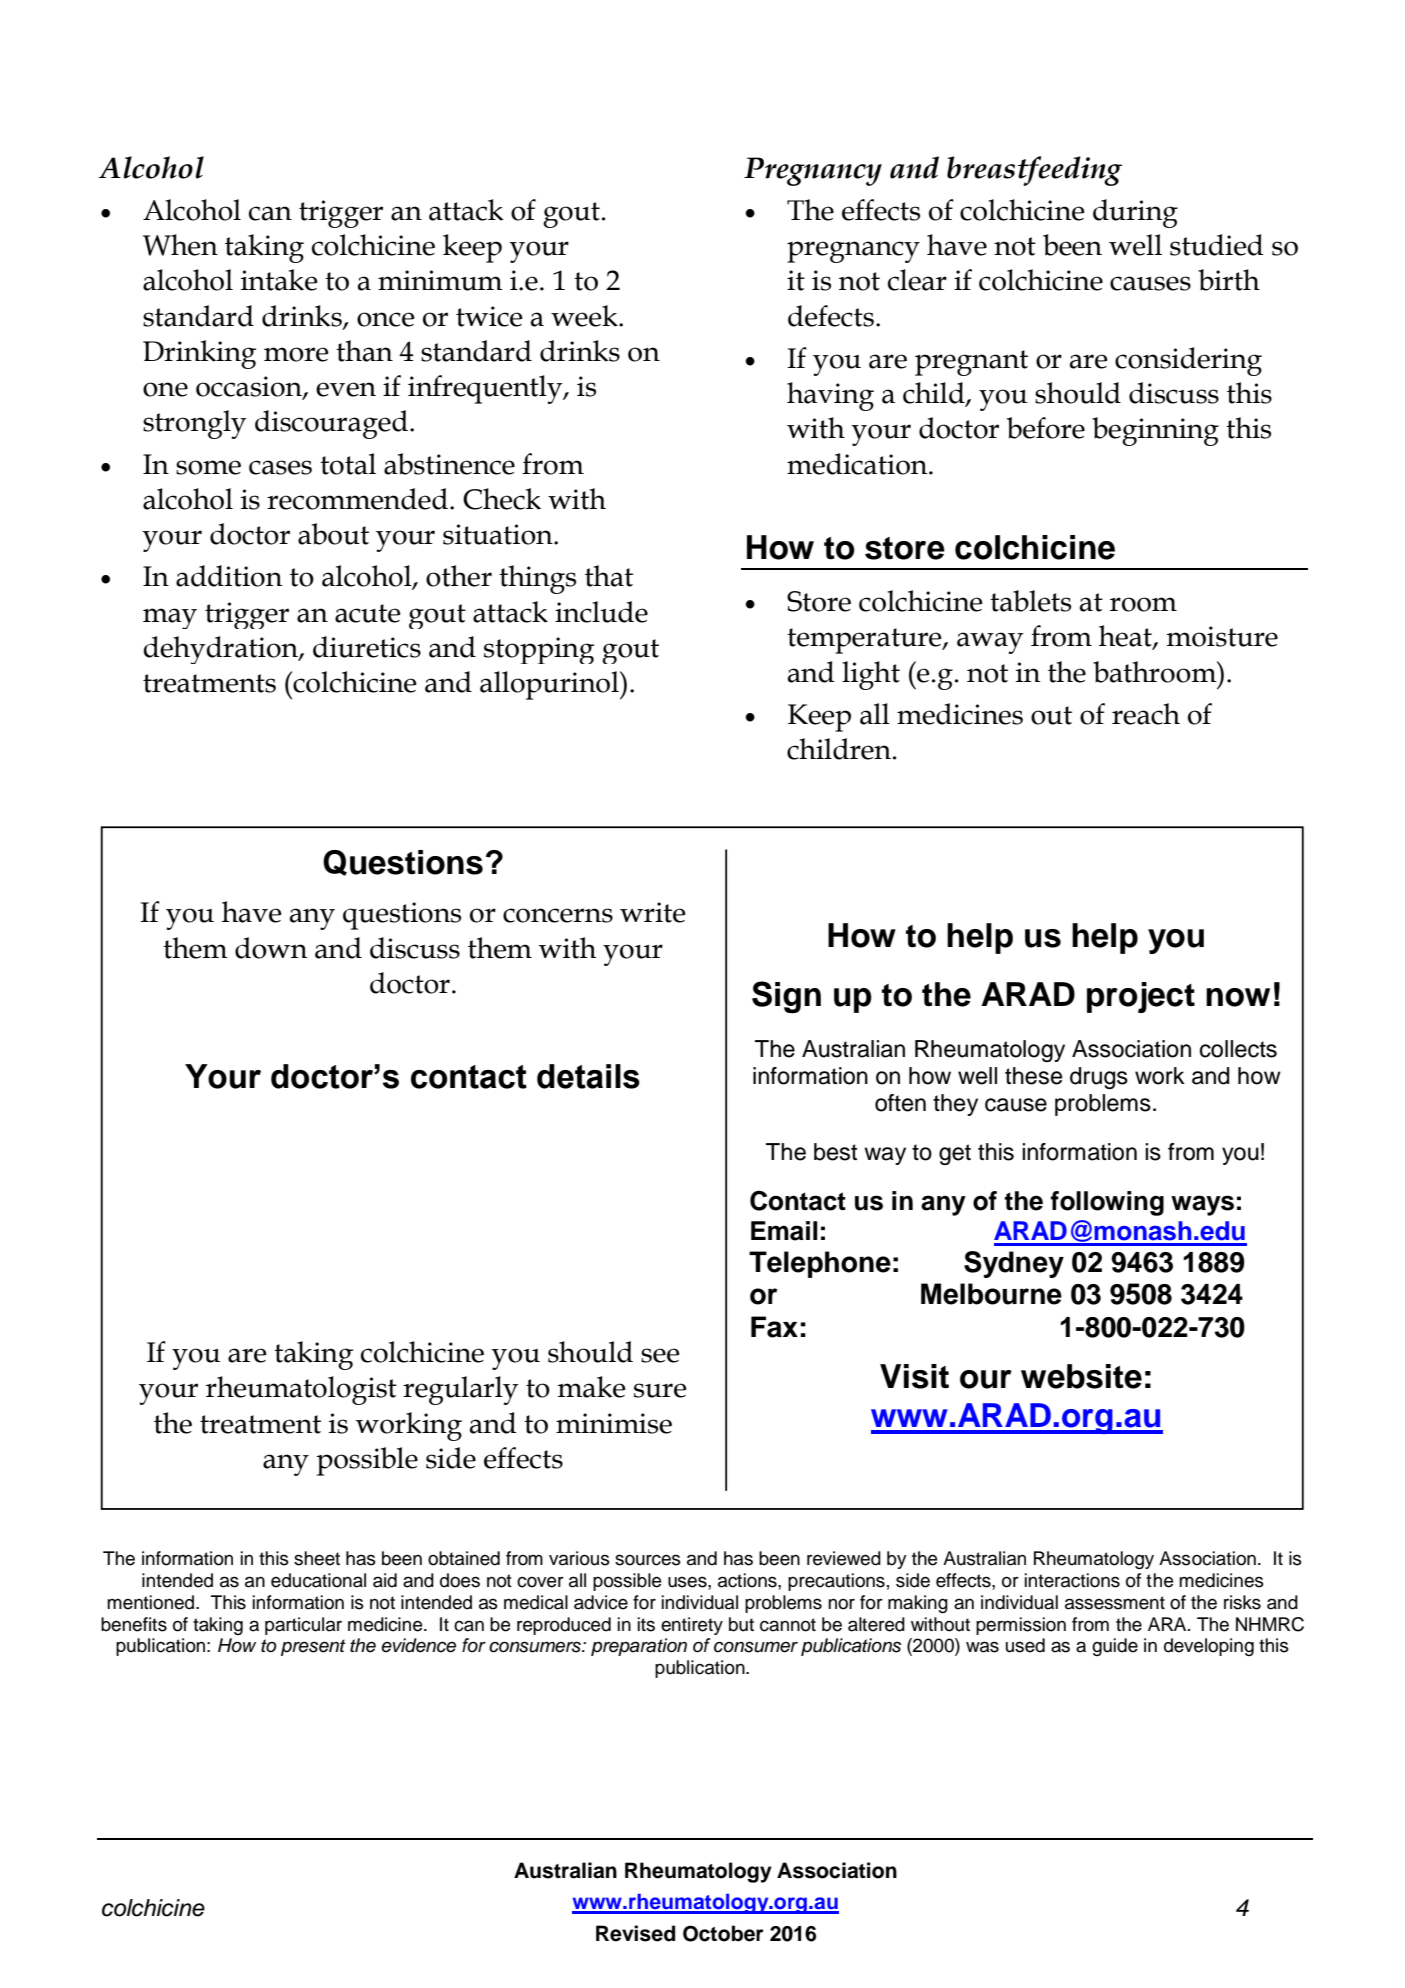  What do you see at coordinates (1099, 1078) in the page?
I see `drugs` at bounding box center [1099, 1078].
